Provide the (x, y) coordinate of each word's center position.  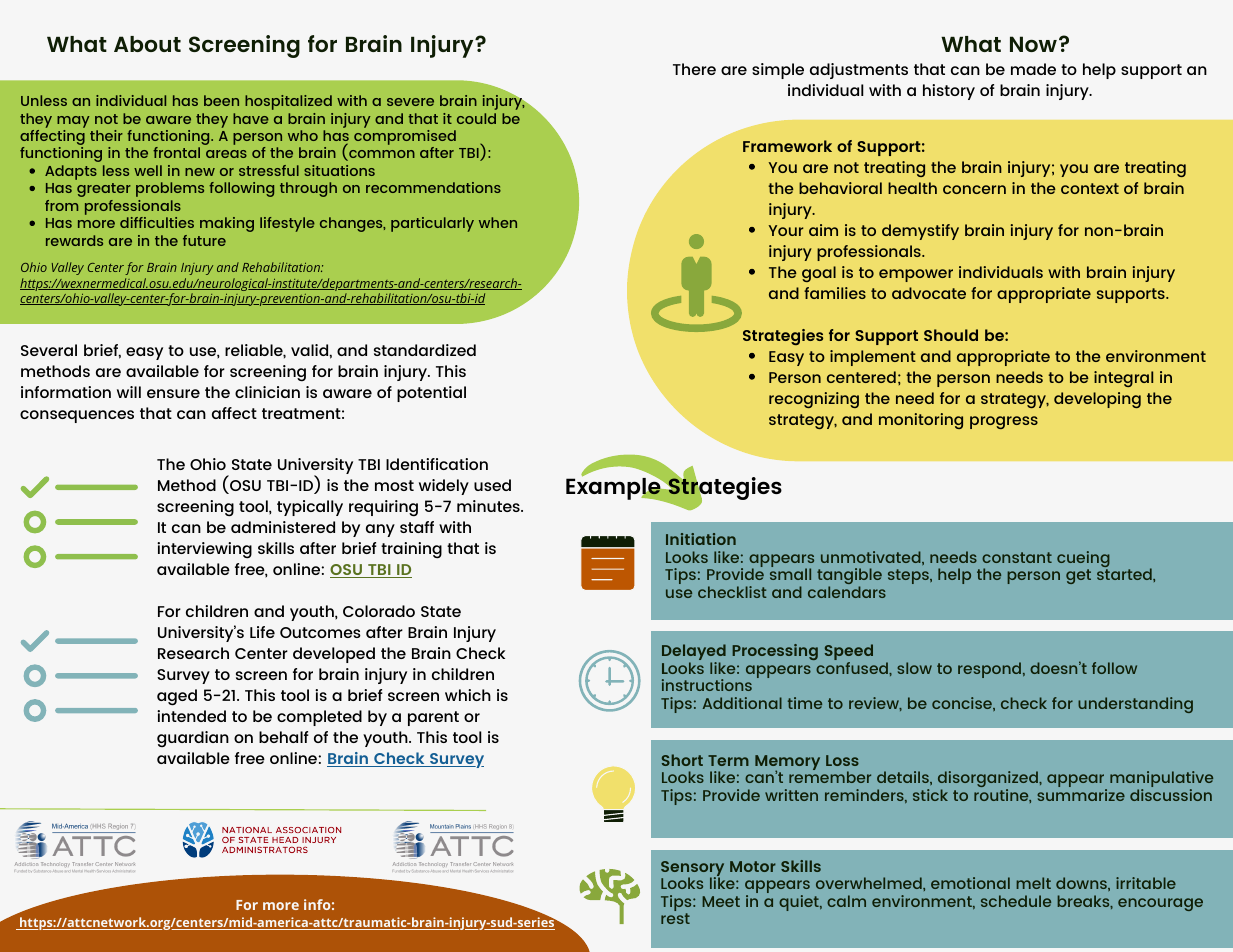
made (1033, 69)
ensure (173, 393)
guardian (193, 739)
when (498, 222)
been (221, 100)
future (204, 240)
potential (431, 394)
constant (1017, 557)
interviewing (204, 550)
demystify (920, 232)
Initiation (701, 539)
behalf (284, 737)
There (694, 69)
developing (1097, 400)
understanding (1135, 705)
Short (682, 760)
